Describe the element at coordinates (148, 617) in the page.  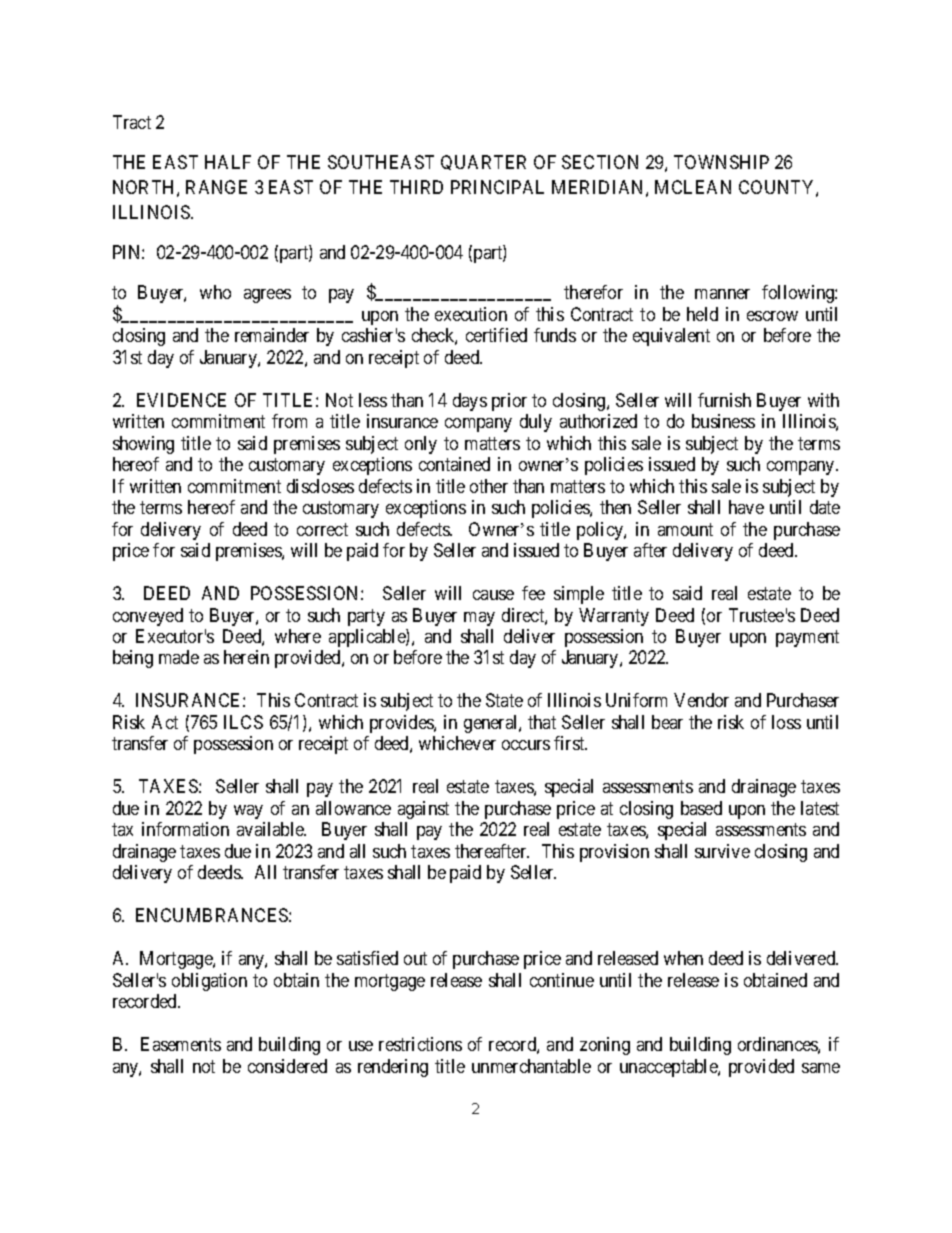
I see `conveyed` at that location.
